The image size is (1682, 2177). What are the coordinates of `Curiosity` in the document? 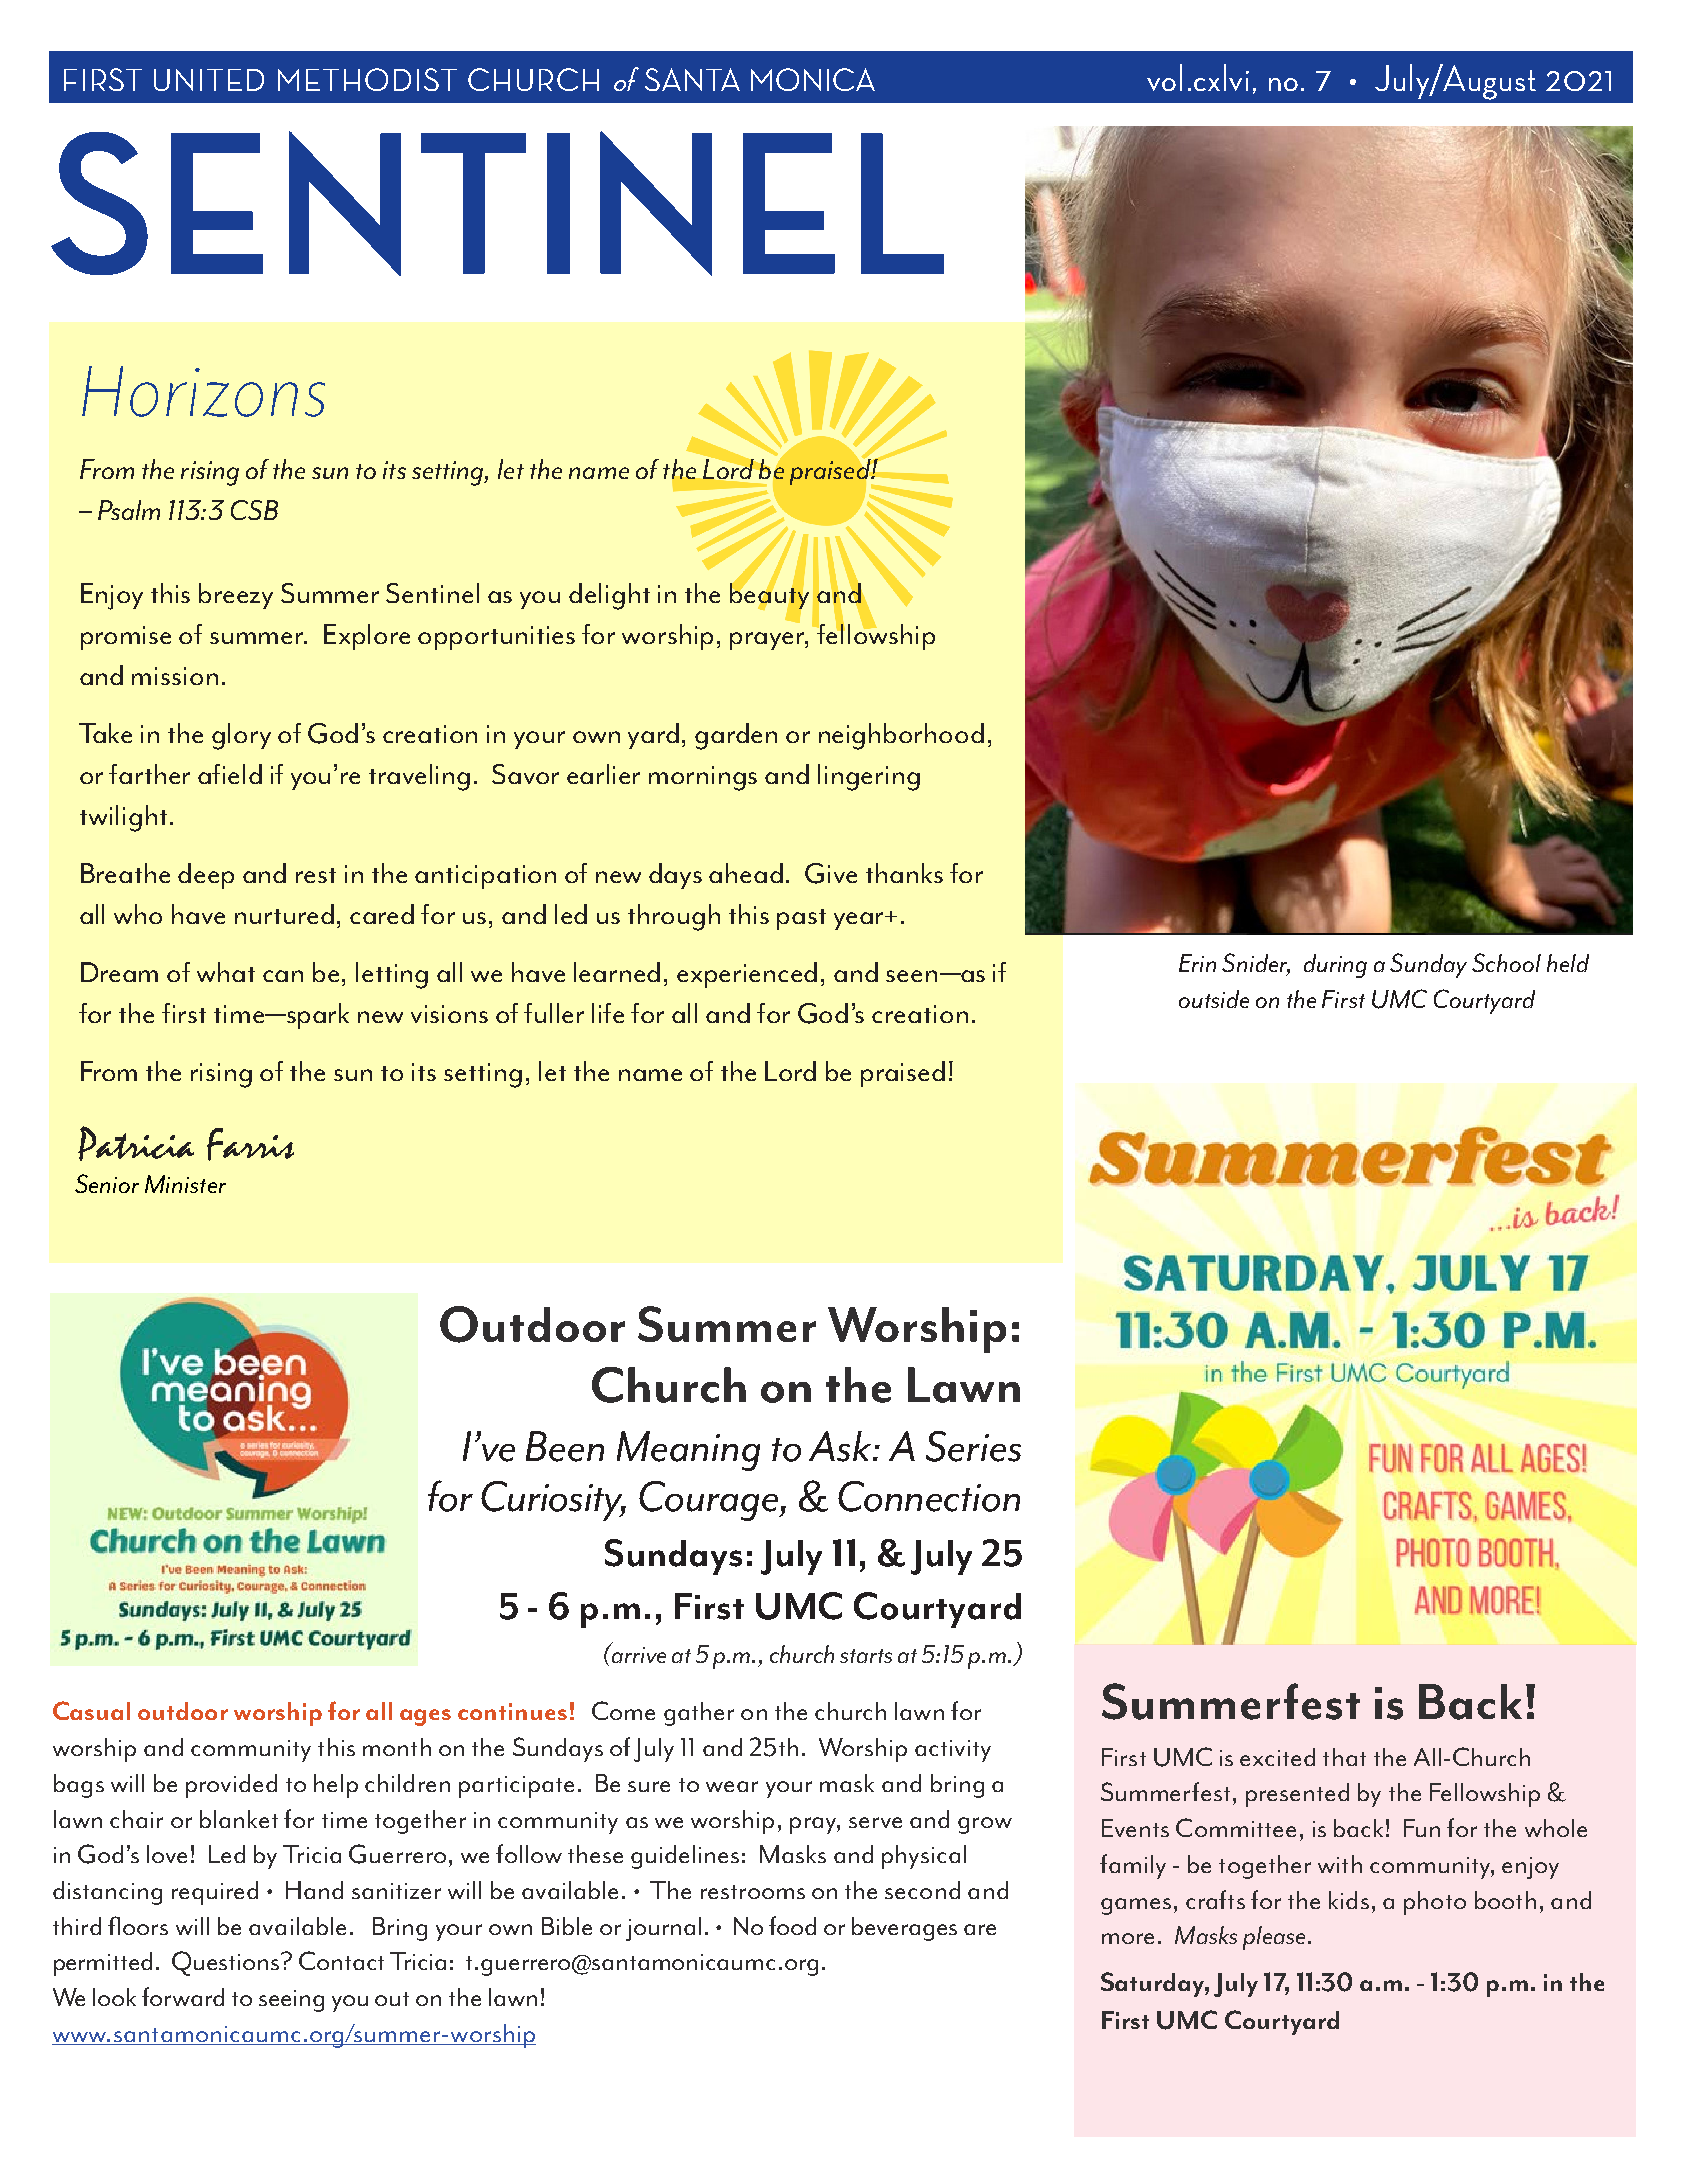 It's located at (553, 1501).
